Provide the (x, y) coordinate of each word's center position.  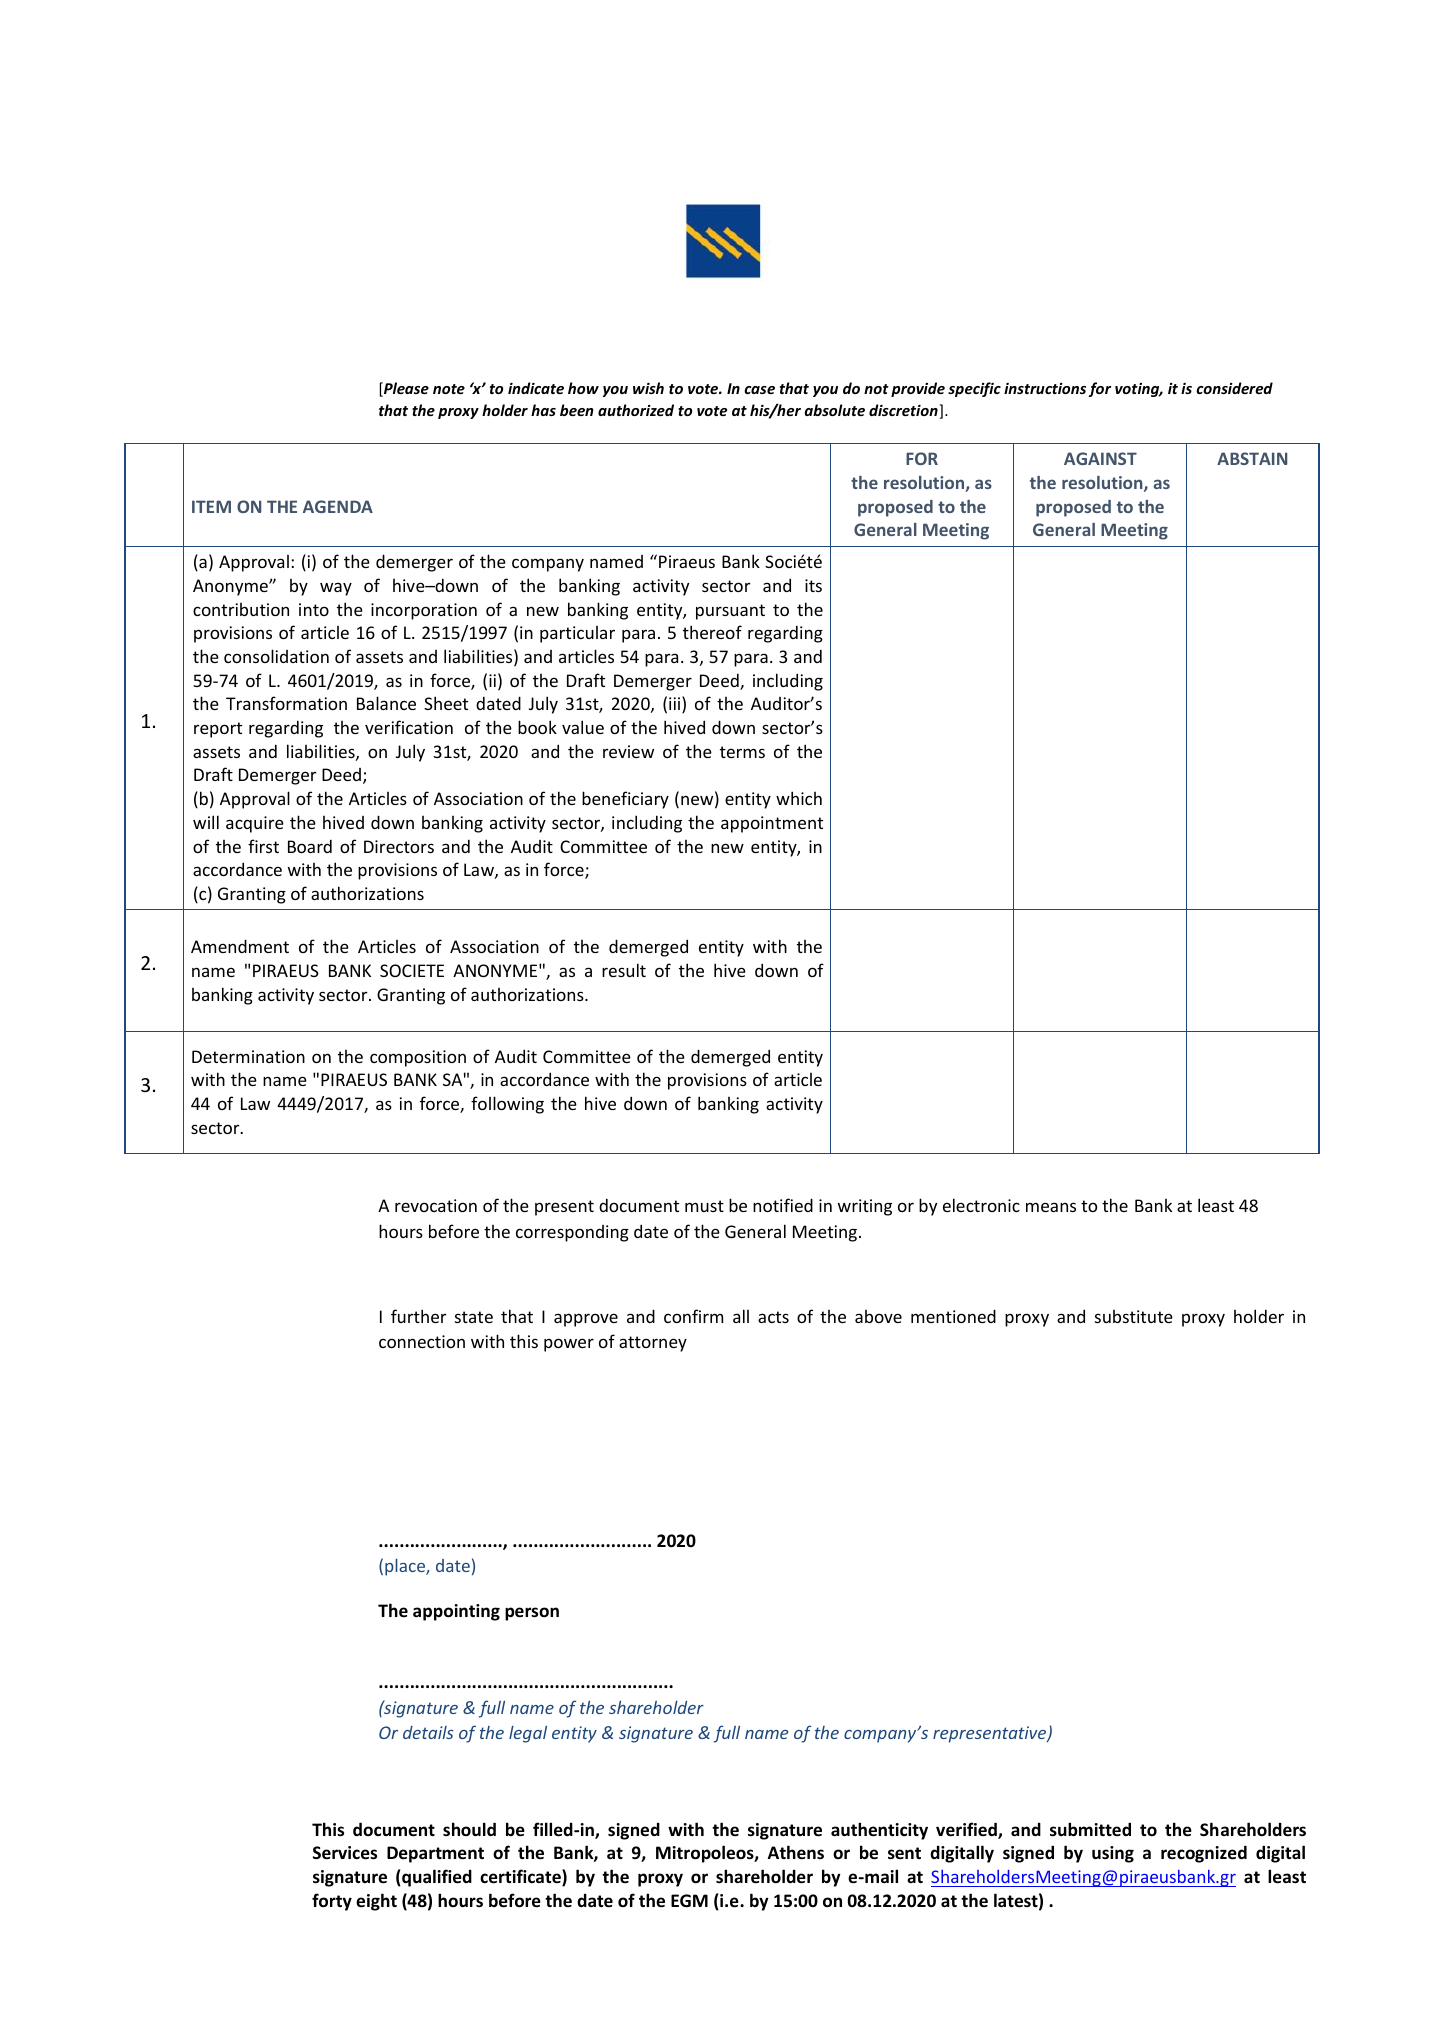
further (419, 1316)
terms (742, 752)
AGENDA (338, 506)
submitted (1090, 1829)
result (624, 970)
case (759, 390)
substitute (1134, 1316)
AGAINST (1100, 458)
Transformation (286, 703)
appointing (456, 1612)
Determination (248, 1056)
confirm (693, 1316)
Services (345, 1853)
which (799, 798)
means (1051, 1207)
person (532, 1614)
